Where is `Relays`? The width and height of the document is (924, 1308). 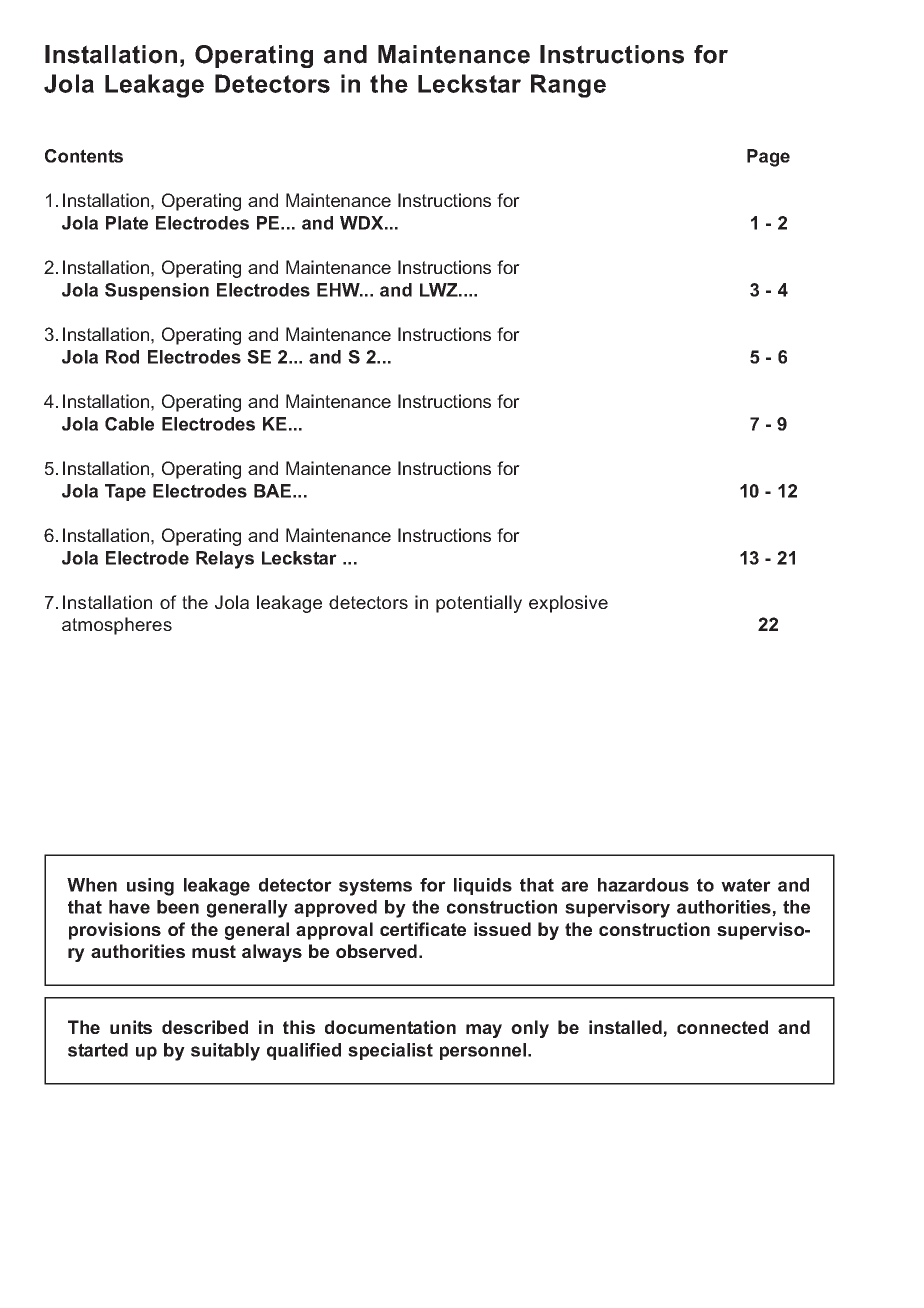
Relays is located at coordinates (225, 560).
